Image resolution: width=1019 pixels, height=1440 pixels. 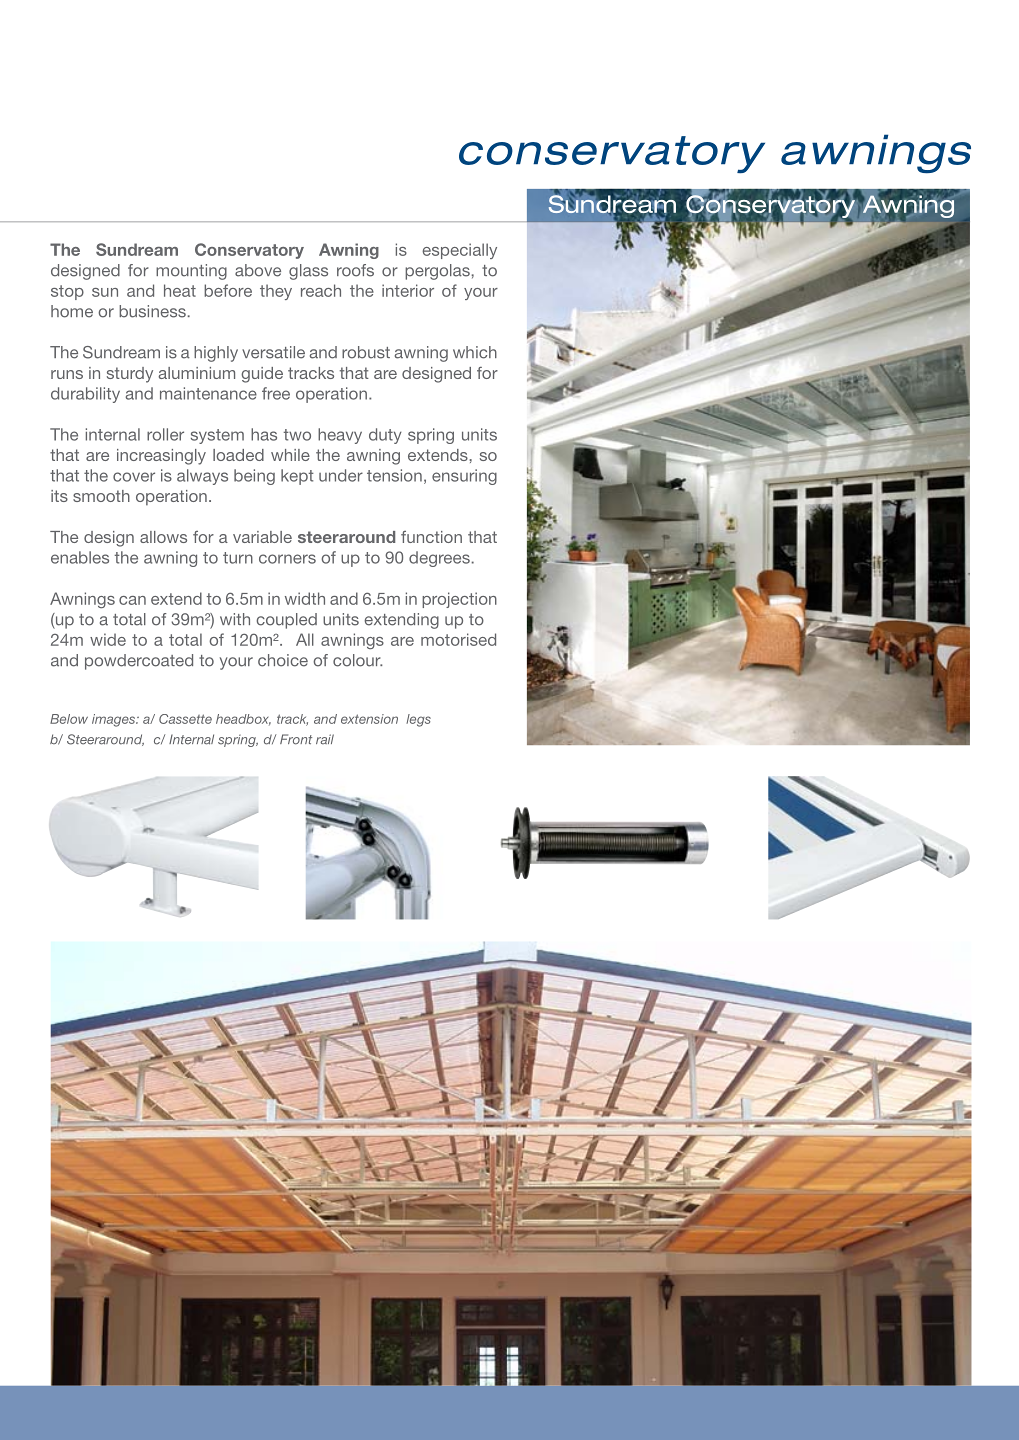 What do you see at coordinates (67, 292) in the screenshot?
I see `stop` at bounding box center [67, 292].
